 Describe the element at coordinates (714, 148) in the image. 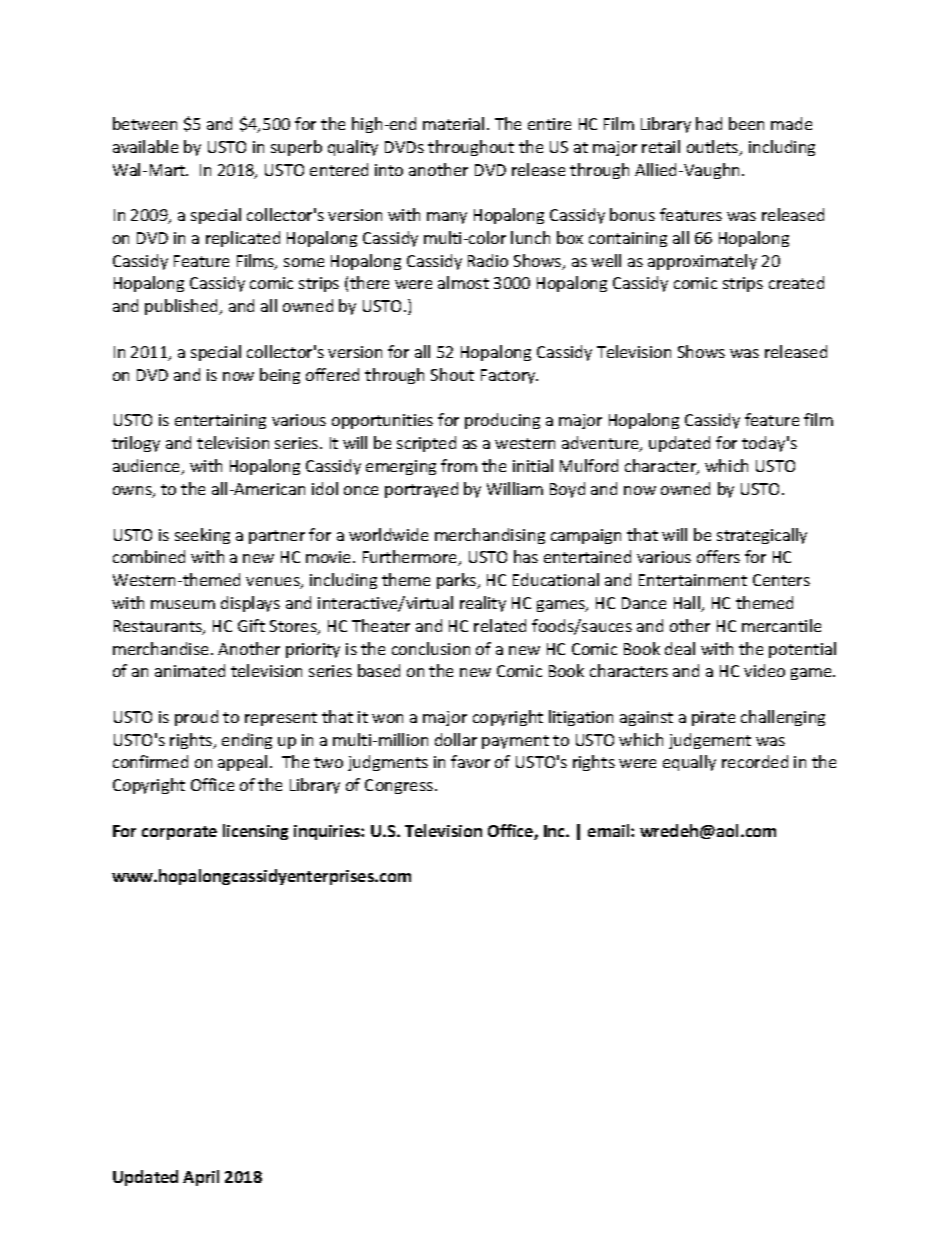

I see `outlets` at that location.
